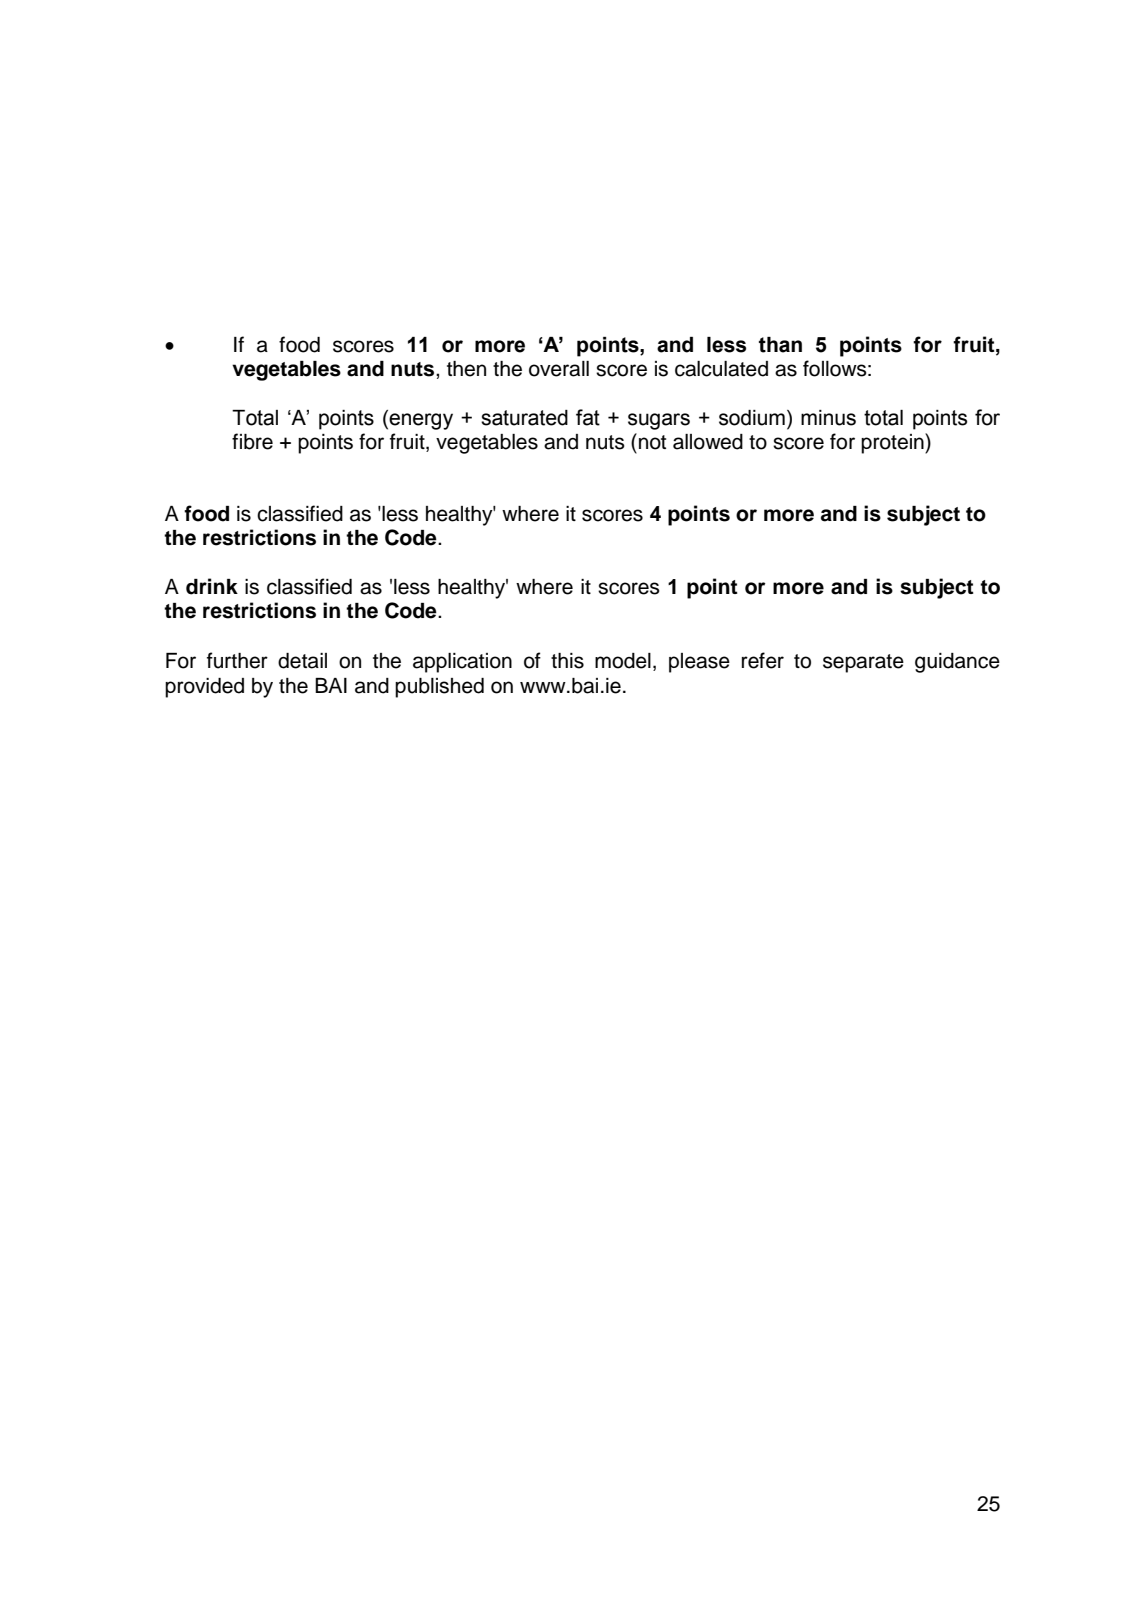 The image size is (1138, 1609). I want to click on allowed, so click(708, 442).
